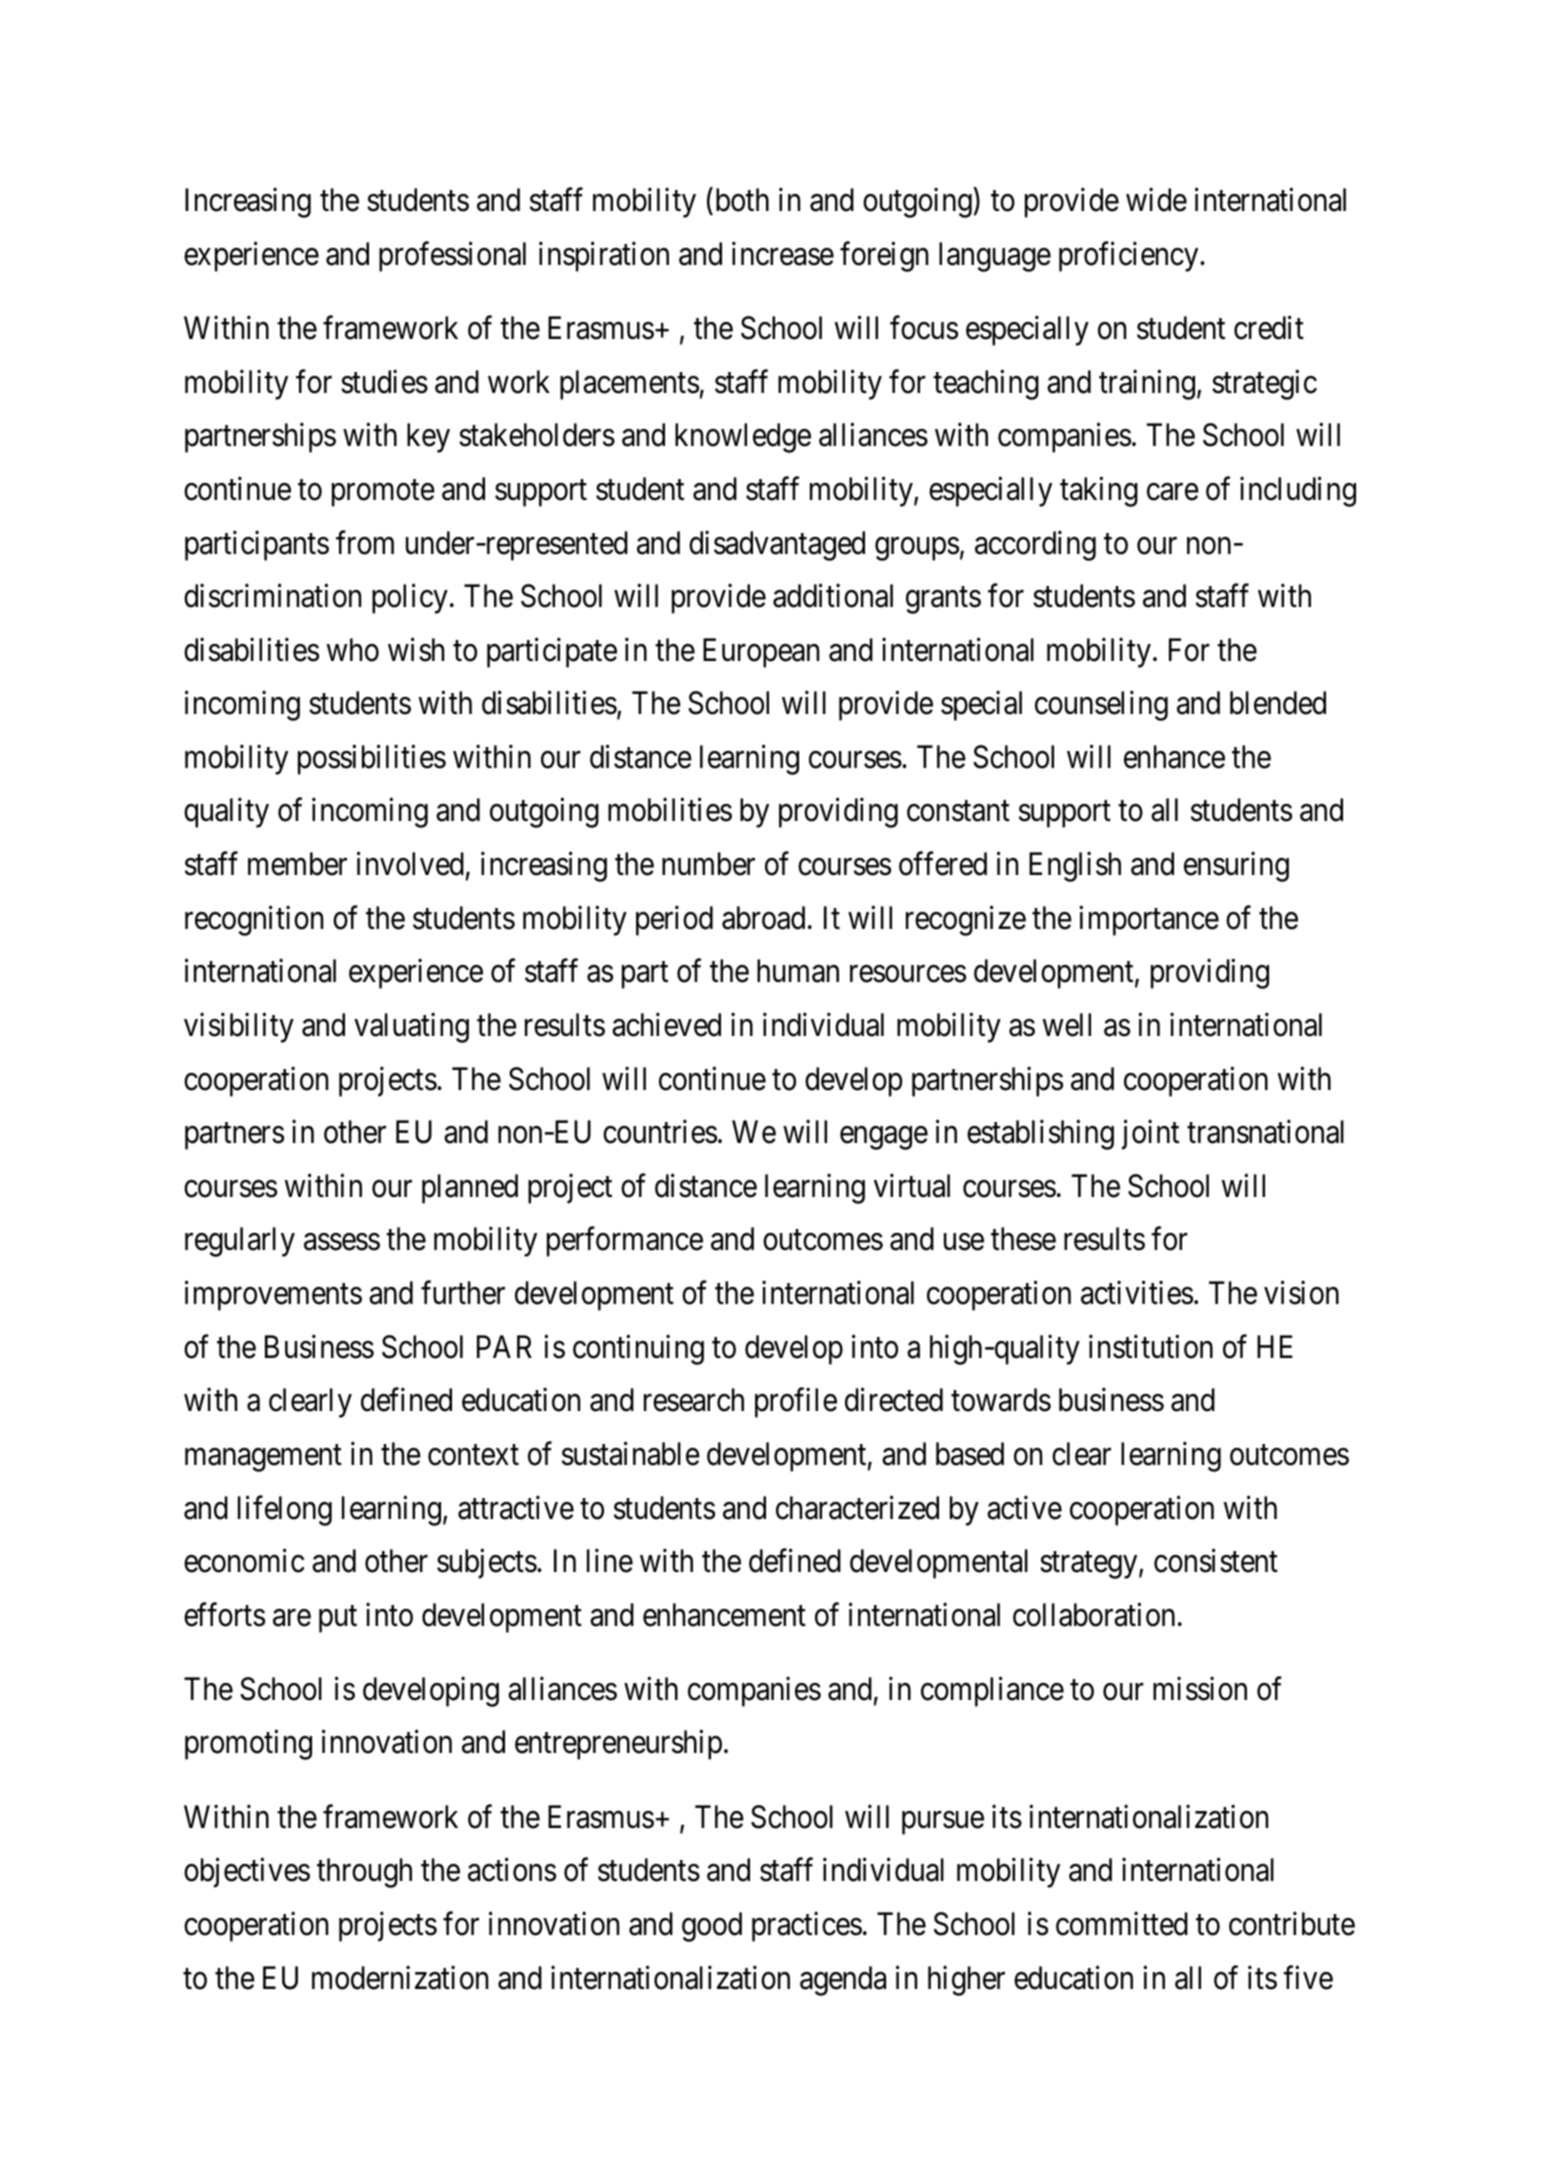  Describe the element at coordinates (761, 653) in the document. I see `European` at that location.
